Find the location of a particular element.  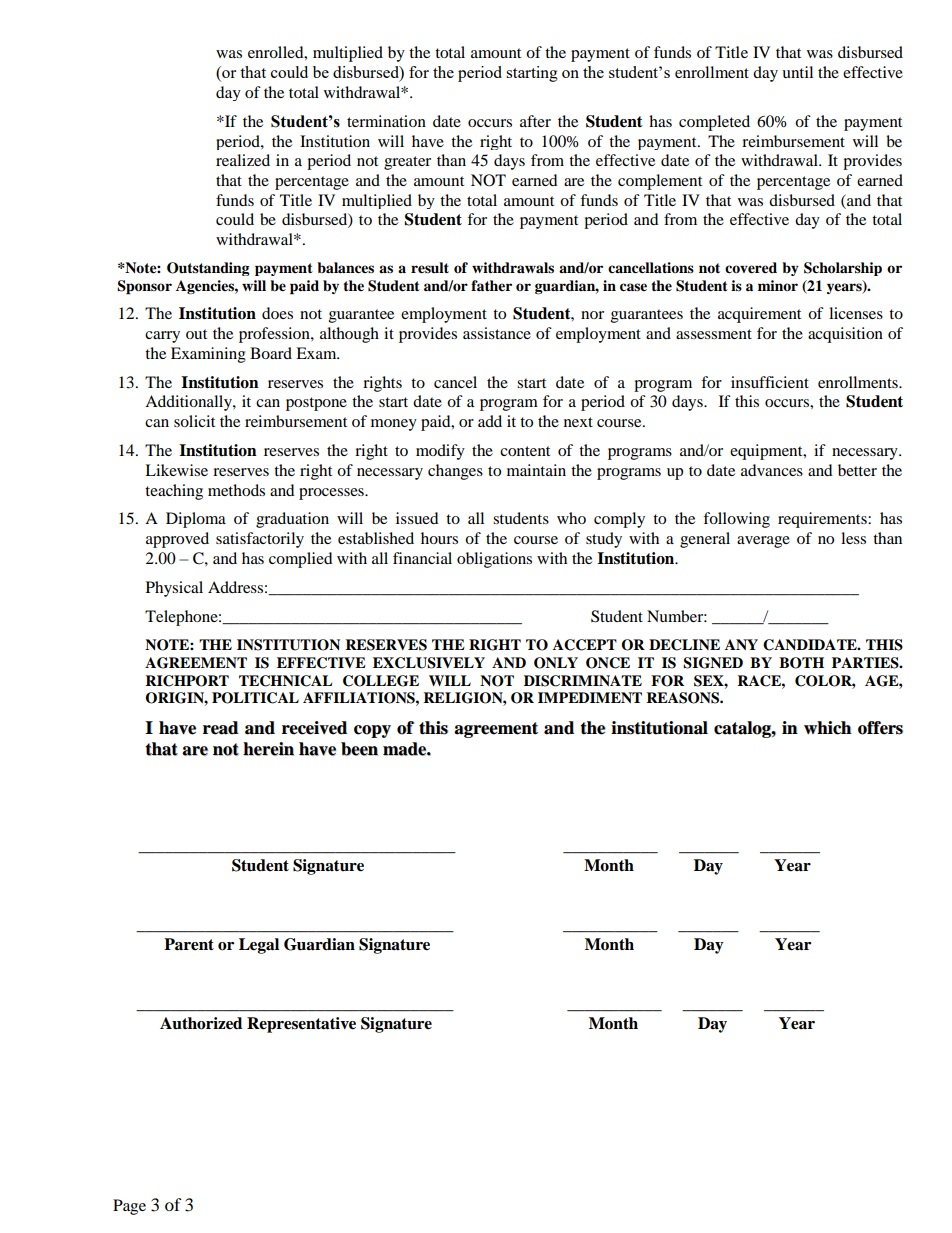

after is located at coordinates (535, 121).
